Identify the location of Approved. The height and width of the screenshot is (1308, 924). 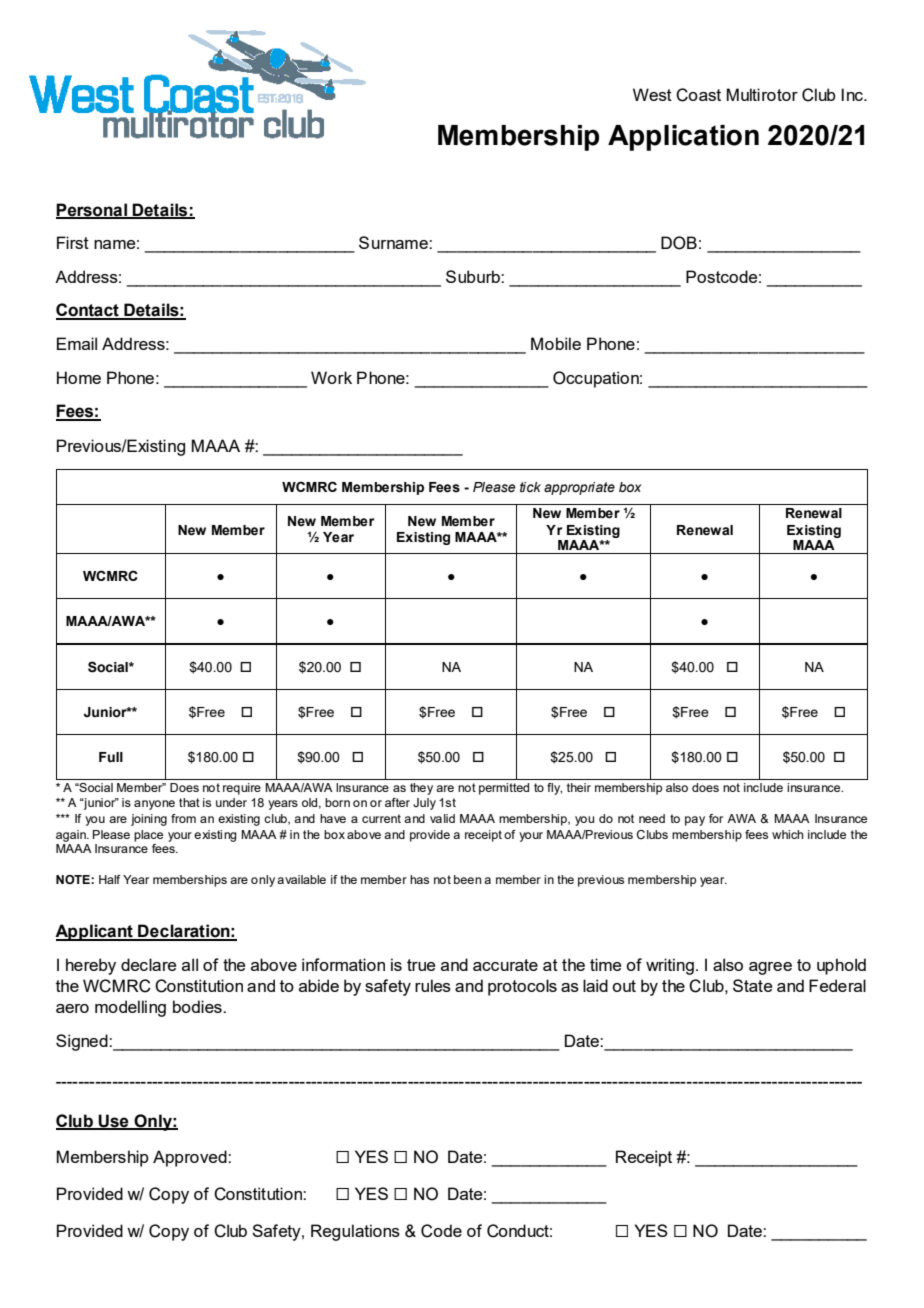
(191, 1158).
